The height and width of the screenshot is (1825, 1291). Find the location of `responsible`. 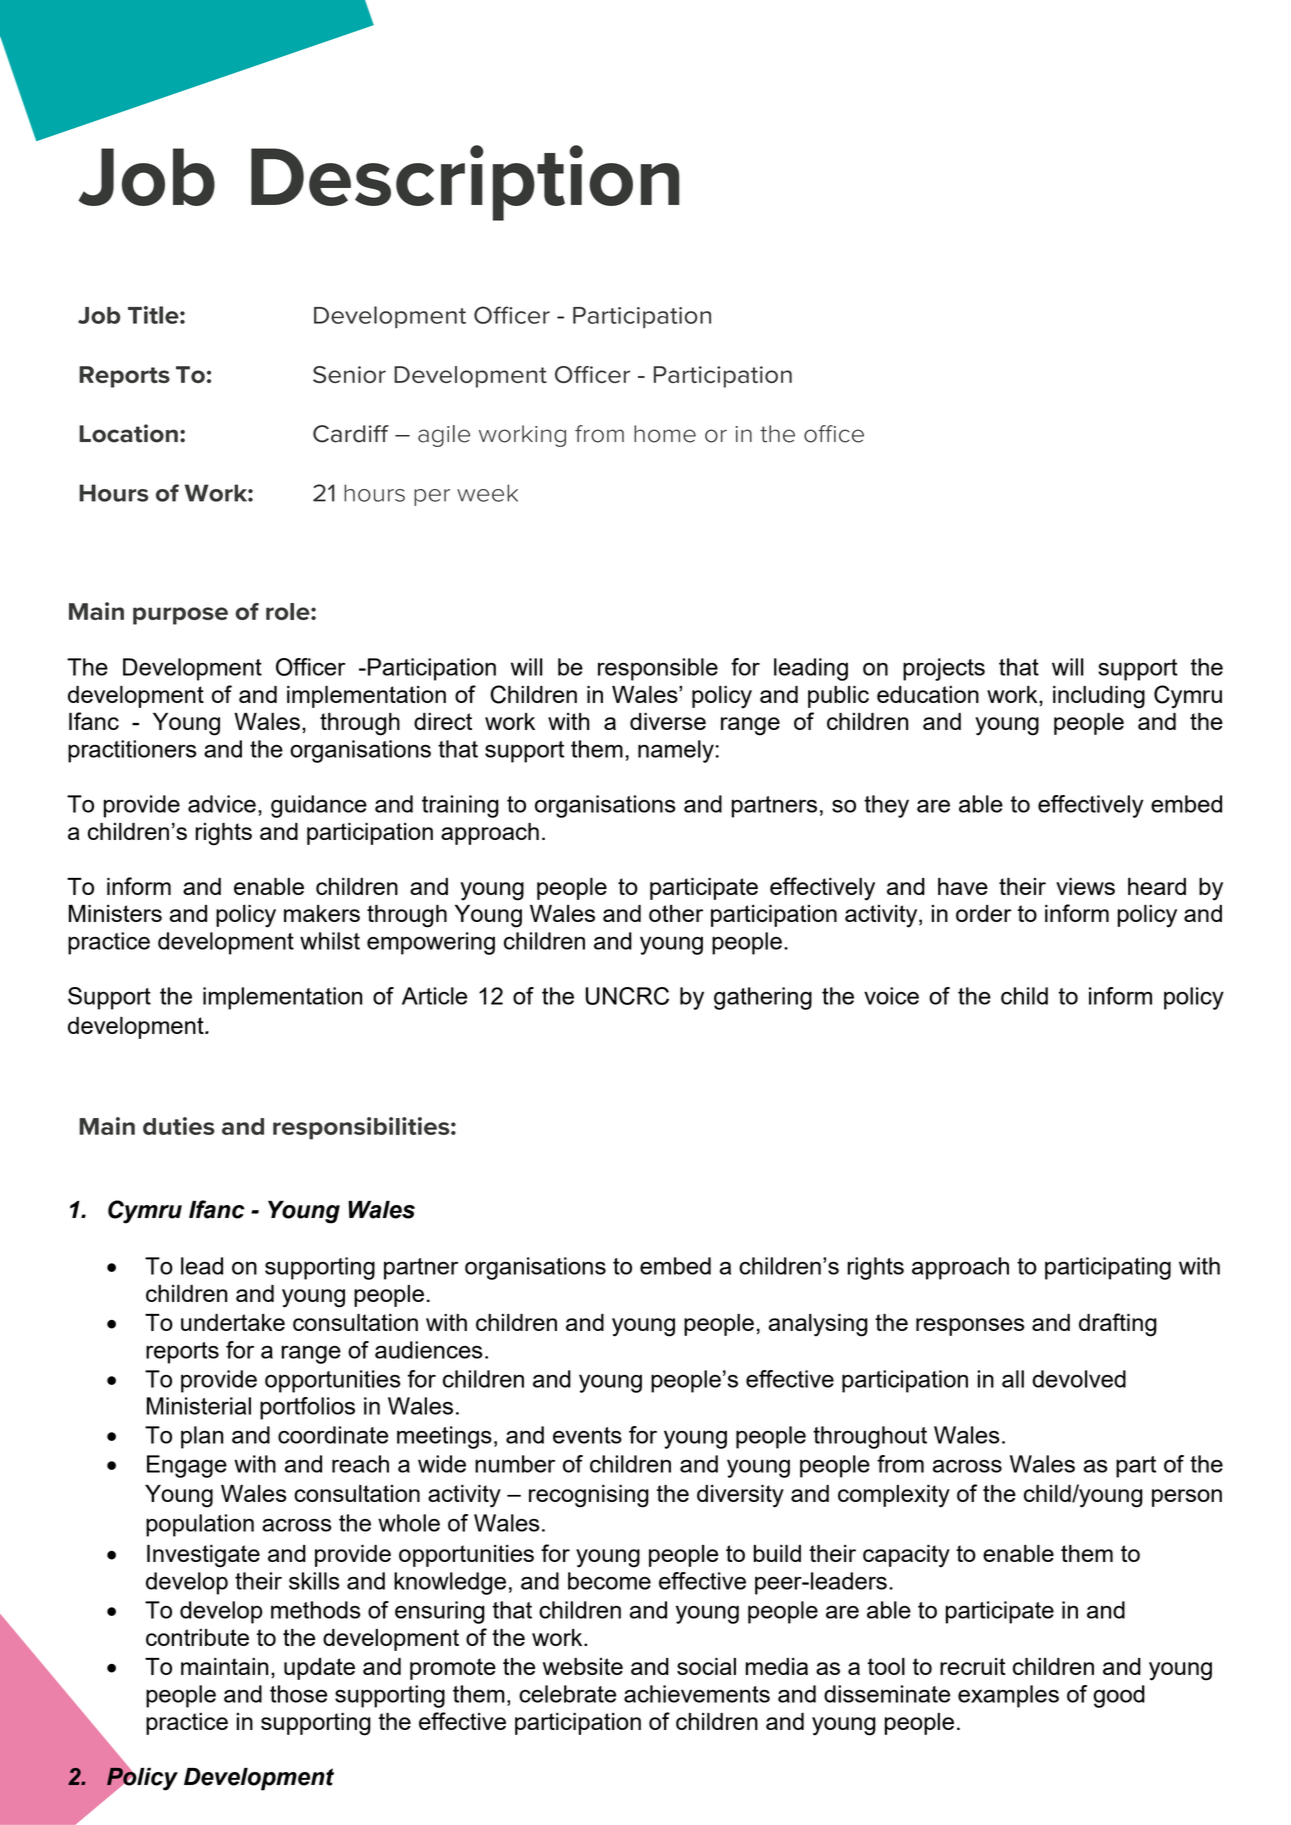

responsible is located at coordinates (658, 669).
